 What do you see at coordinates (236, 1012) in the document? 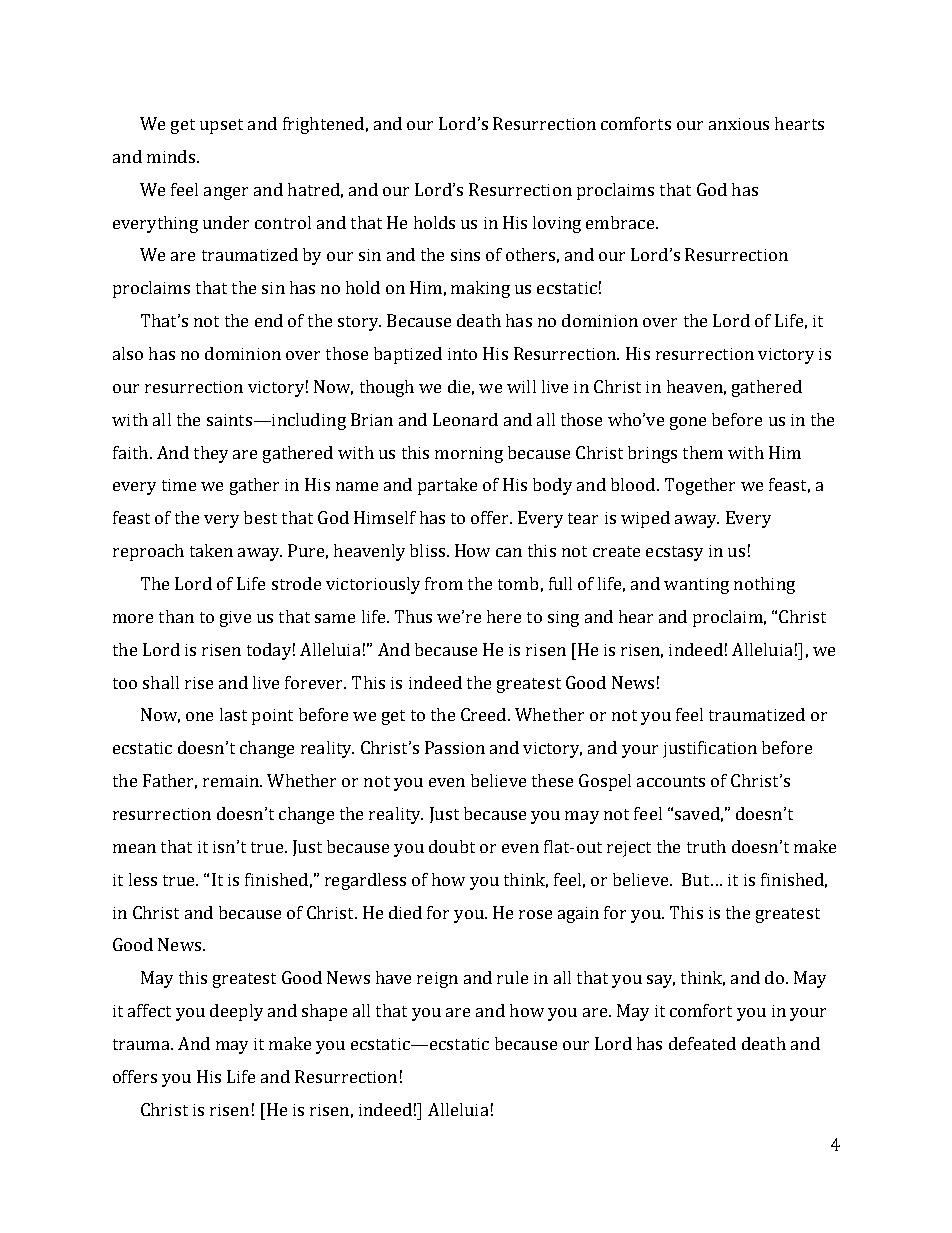
I see `deeply` at bounding box center [236, 1012].
